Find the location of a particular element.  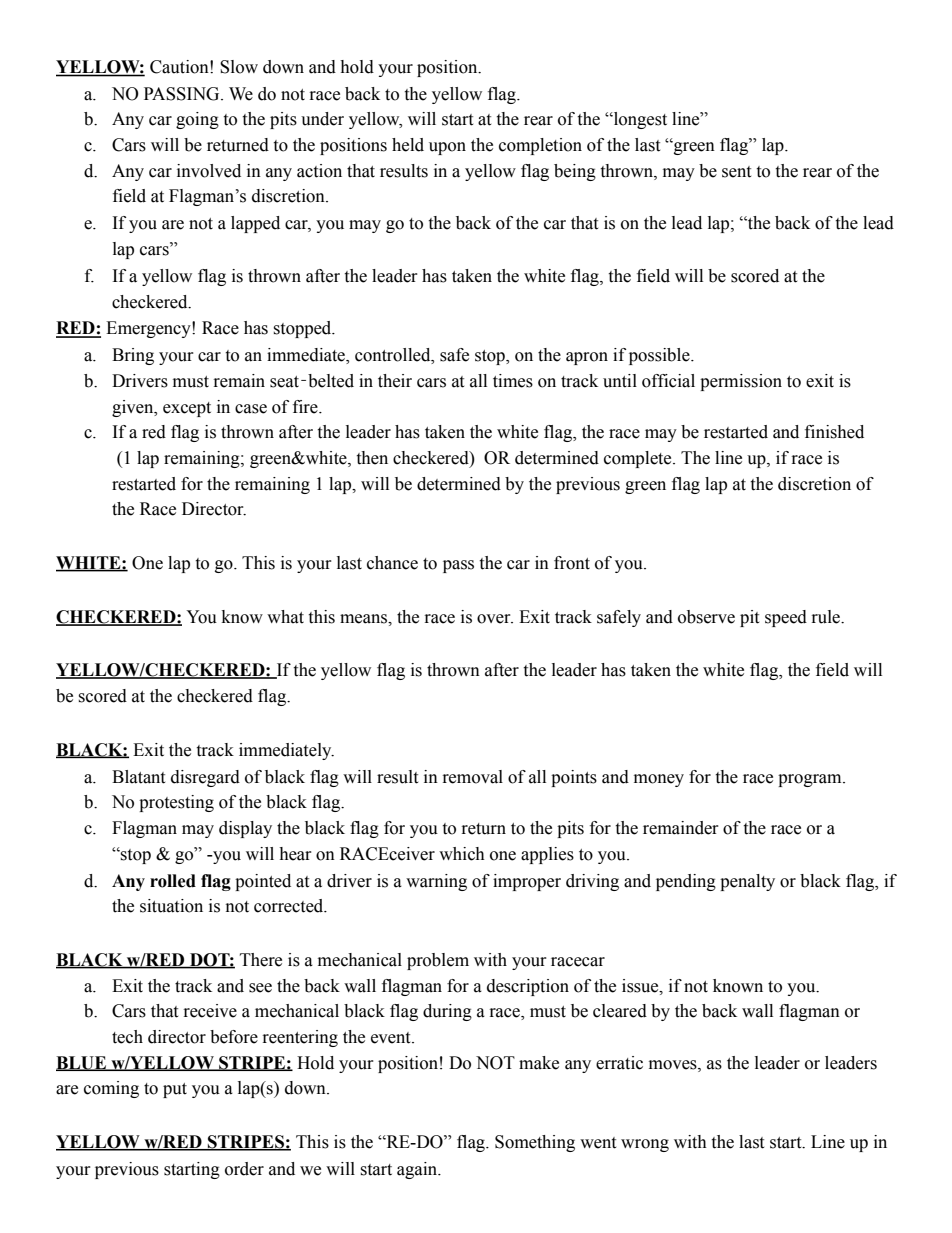

wrong is located at coordinates (645, 1145).
